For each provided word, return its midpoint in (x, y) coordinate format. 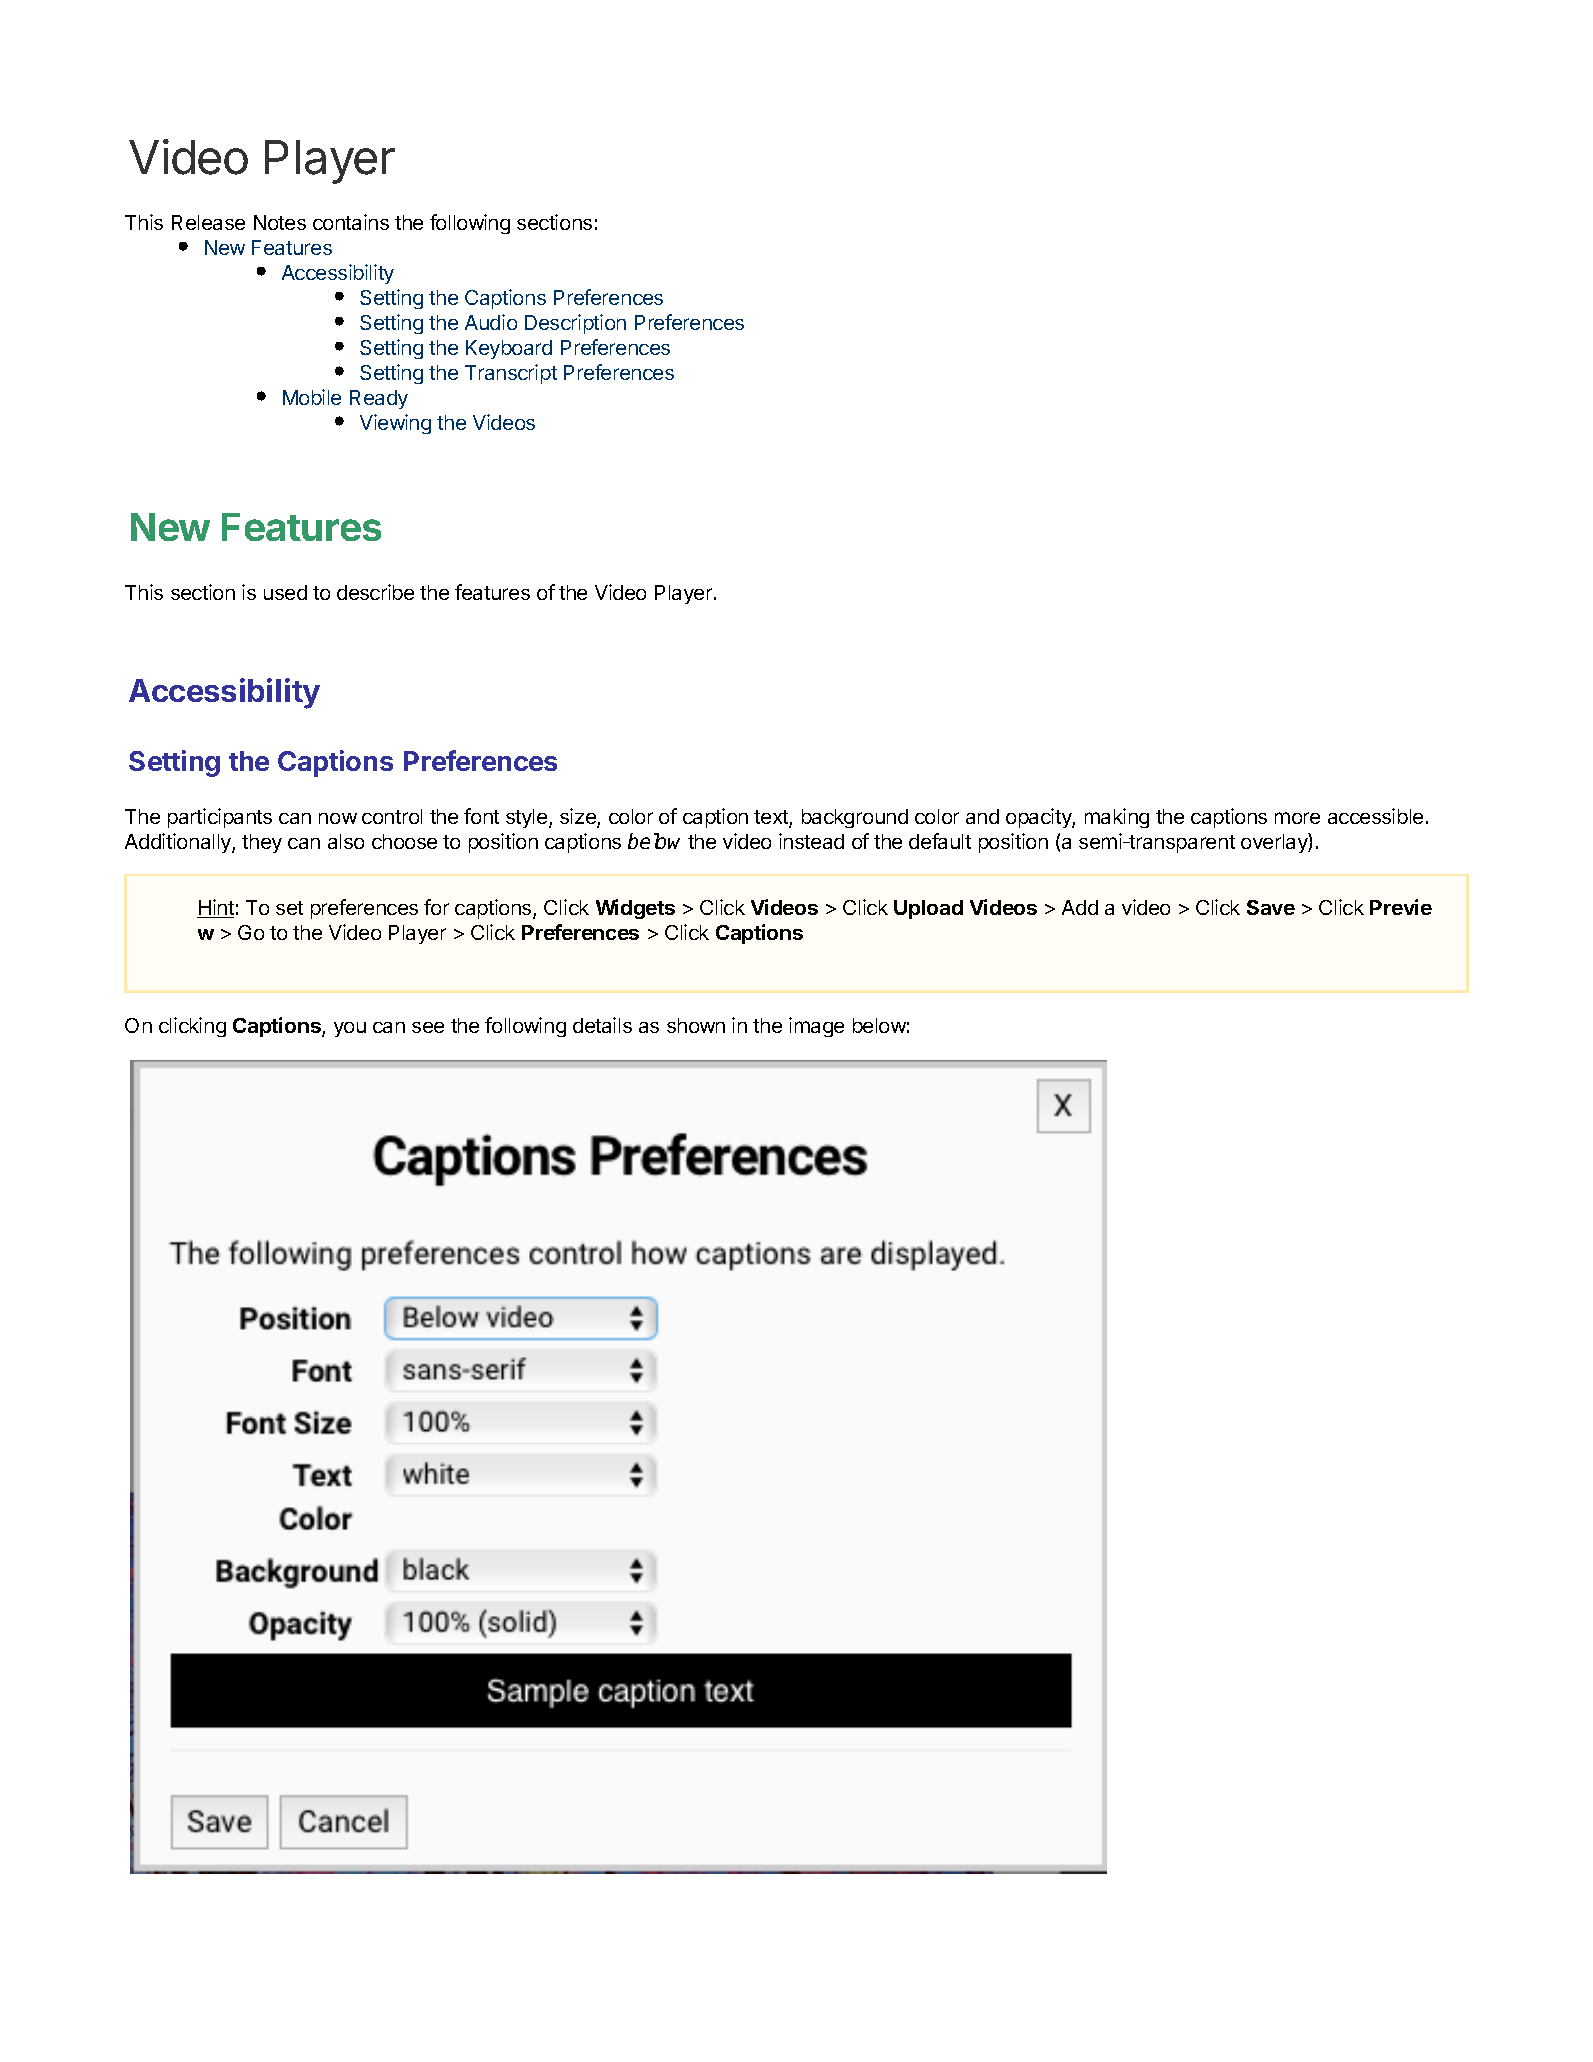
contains (351, 222)
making (1117, 818)
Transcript (511, 374)
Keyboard (509, 349)
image (816, 1027)
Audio (491, 322)
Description (575, 324)
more (1297, 818)
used (285, 592)
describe (375, 592)
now (338, 818)
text (772, 818)
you (350, 1029)
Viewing (395, 424)
